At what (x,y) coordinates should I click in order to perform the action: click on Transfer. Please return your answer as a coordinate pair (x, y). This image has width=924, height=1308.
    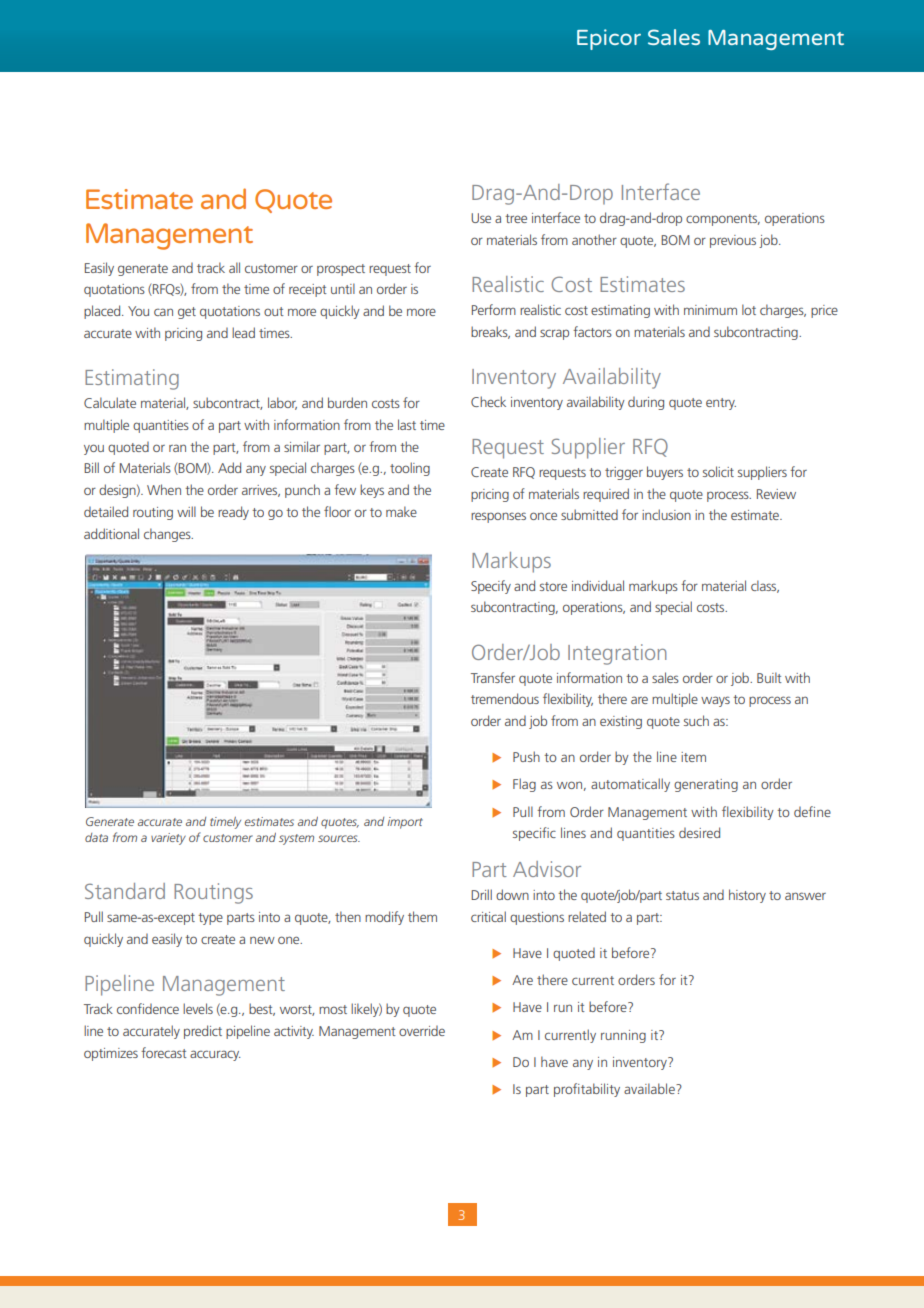
    Looking at the image, I should click on (493, 677).
